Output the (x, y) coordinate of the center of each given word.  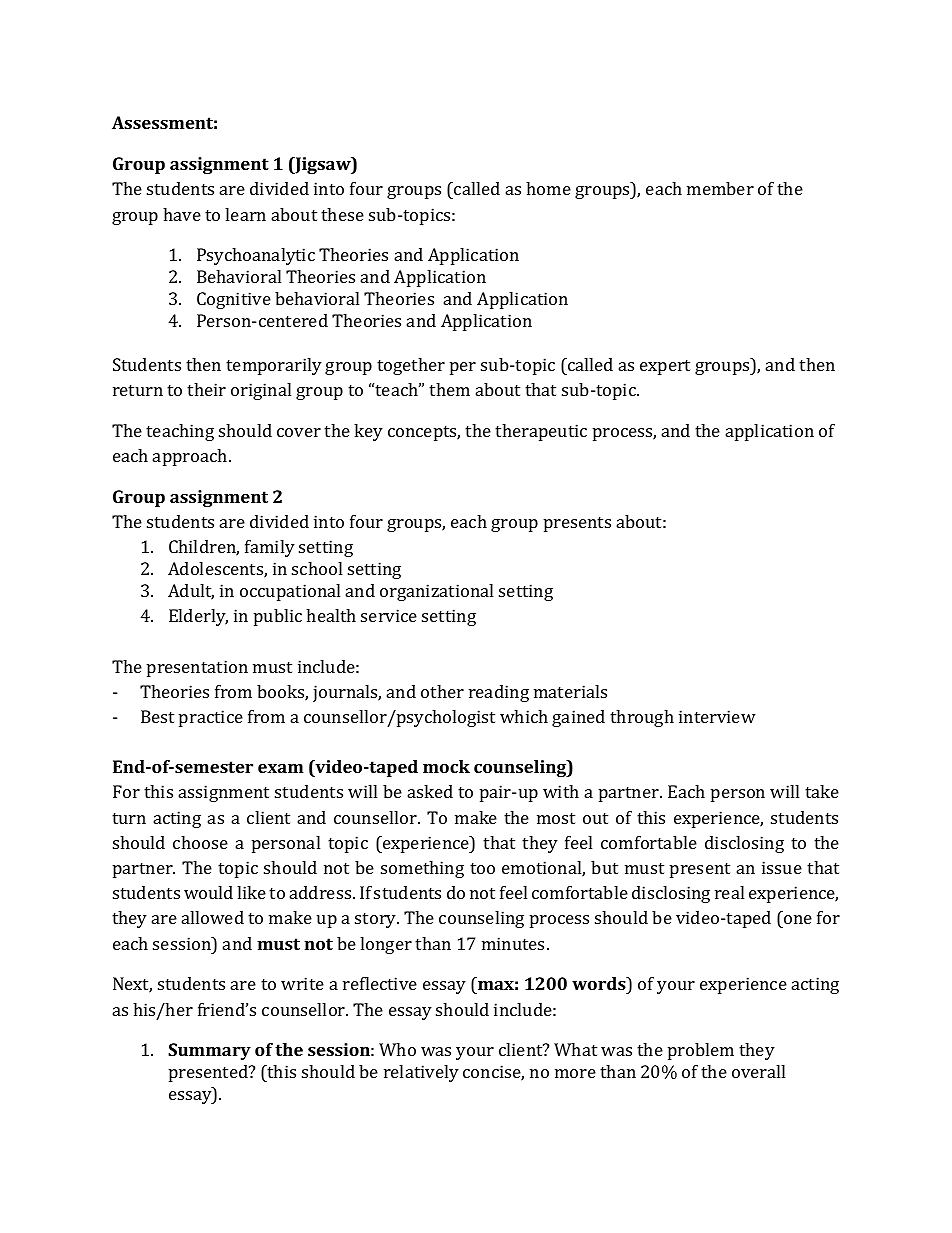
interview (717, 716)
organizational (436, 592)
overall (758, 1071)
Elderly (198, 617)
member (720, 188)
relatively (421, 1073)
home (548, 188)
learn (245, 214)
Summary (209, 1051)
